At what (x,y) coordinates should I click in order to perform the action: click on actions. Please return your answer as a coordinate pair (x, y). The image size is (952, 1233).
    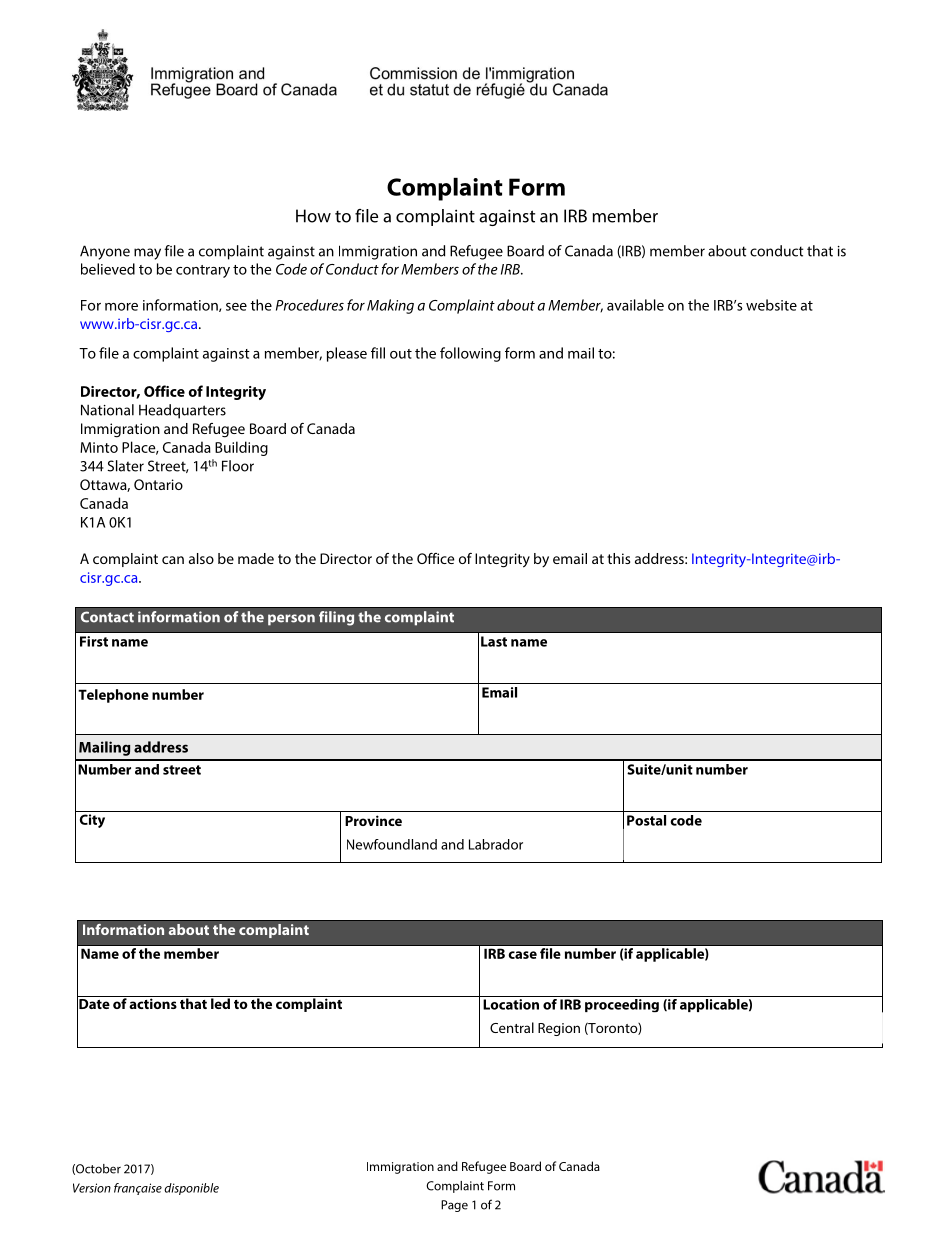
    Looking at the image, I should click on (153, 1002).
